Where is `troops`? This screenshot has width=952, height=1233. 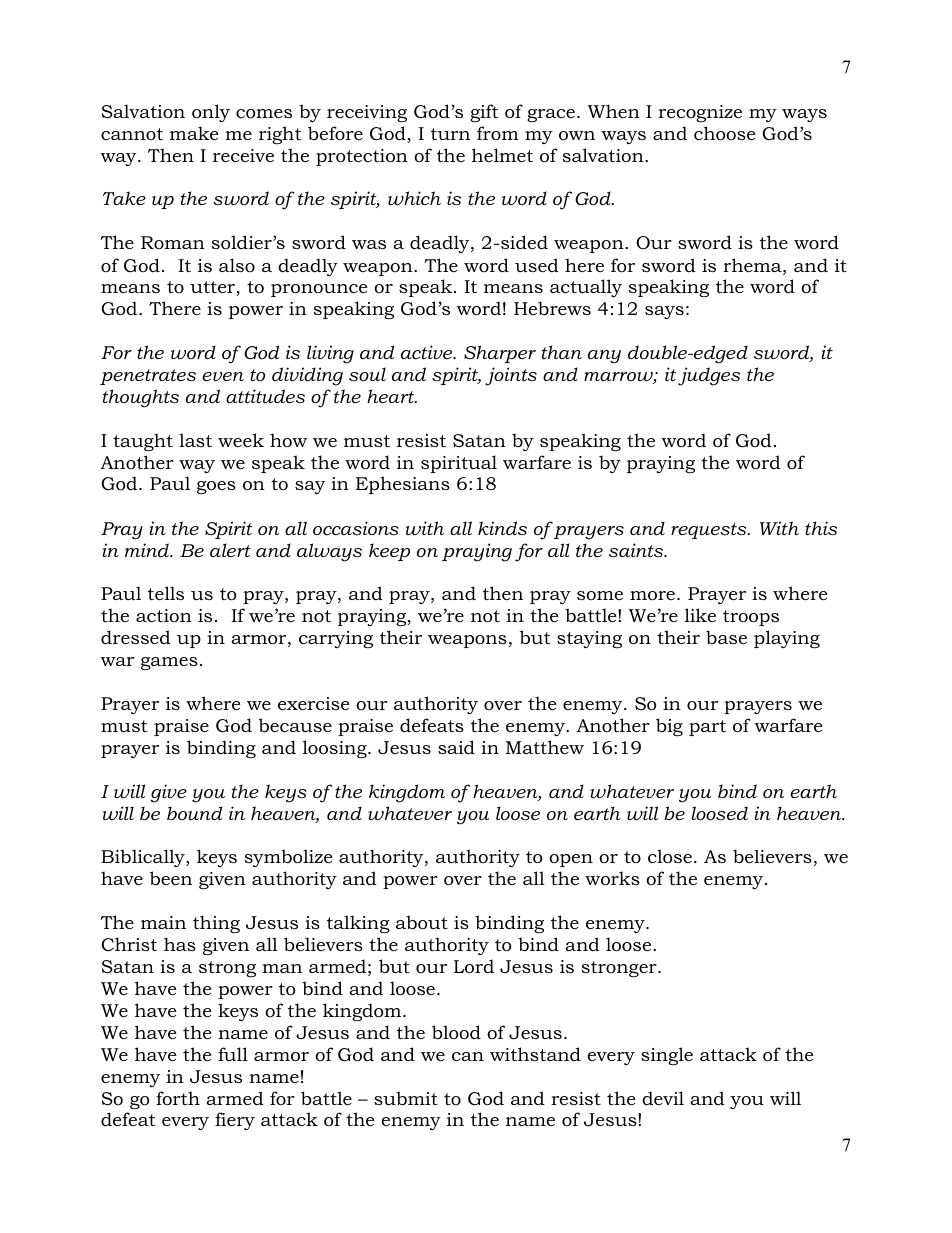 troops is located at coordinates (751, 618).
